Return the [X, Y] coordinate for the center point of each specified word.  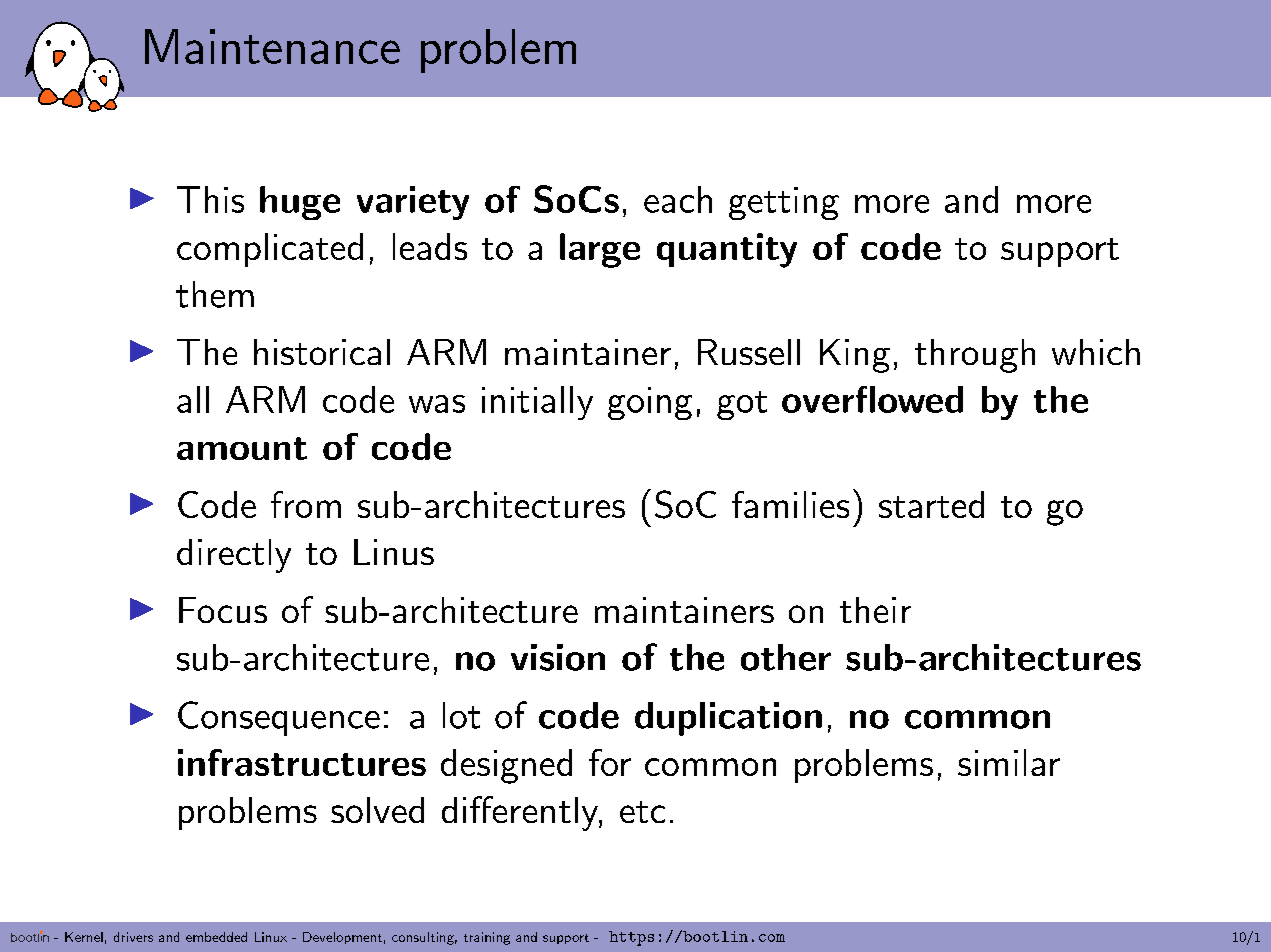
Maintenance [272, 46]
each [678, 199]
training [487, 938]
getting [784, 203]
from [306, 504]
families [790, 504]
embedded [216, 937]
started [931, 504]
